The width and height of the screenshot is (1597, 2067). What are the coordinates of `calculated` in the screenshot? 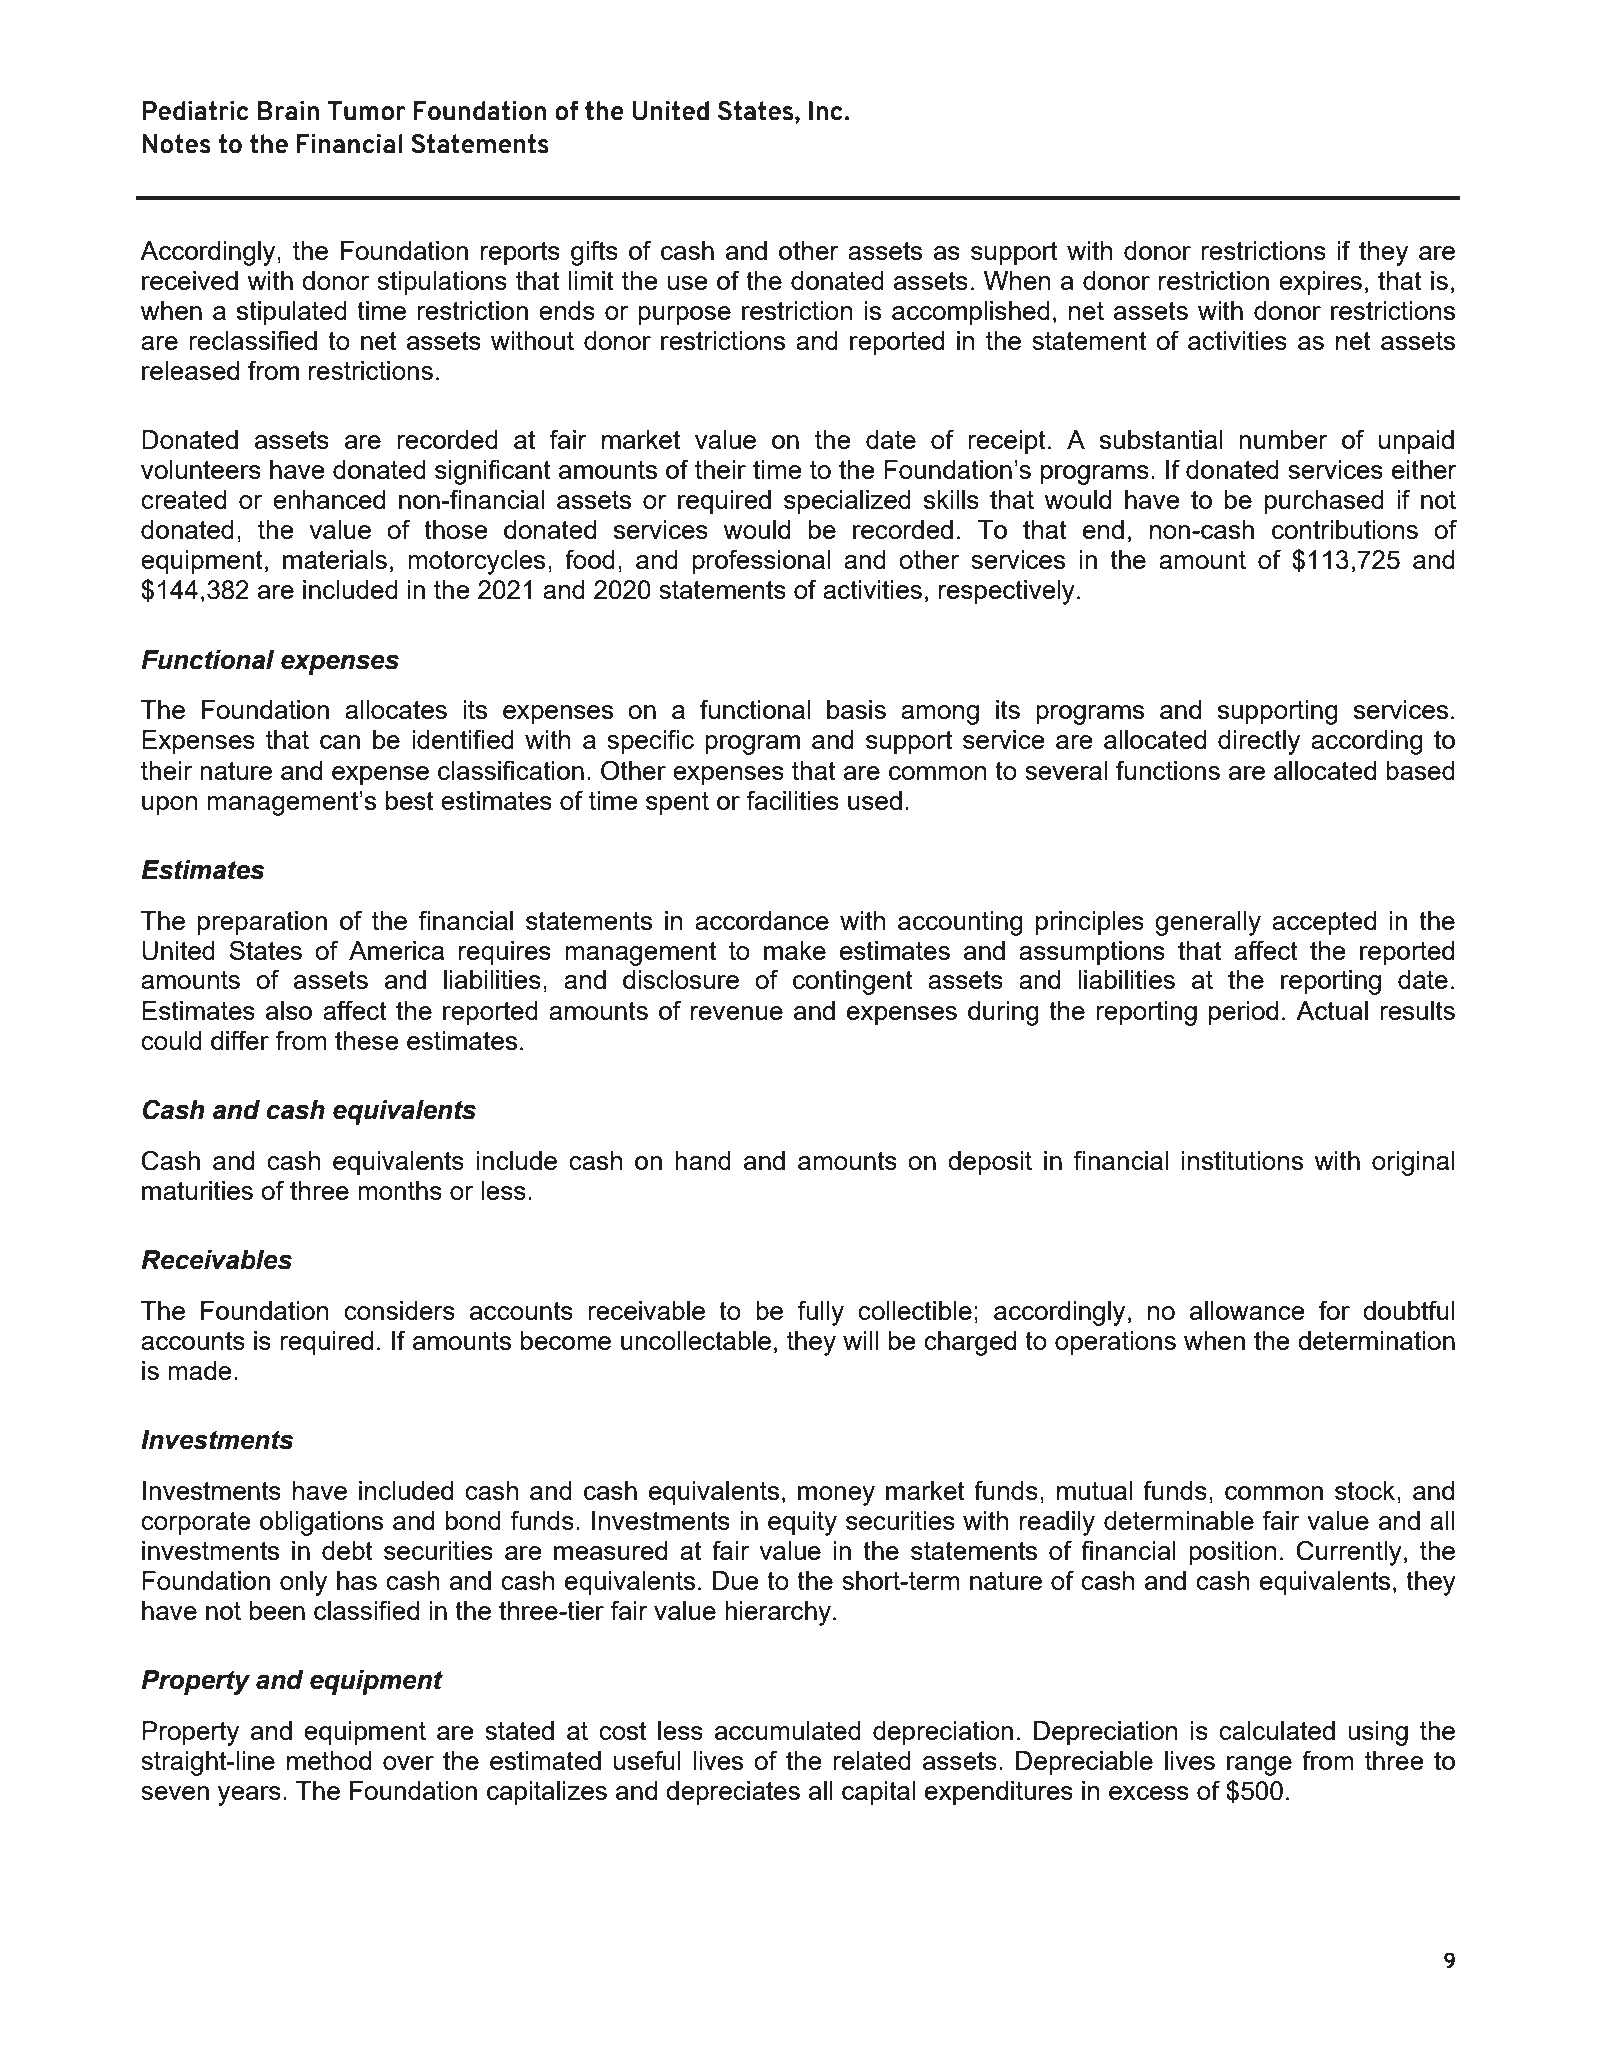 It's located at (1277, 1730).
